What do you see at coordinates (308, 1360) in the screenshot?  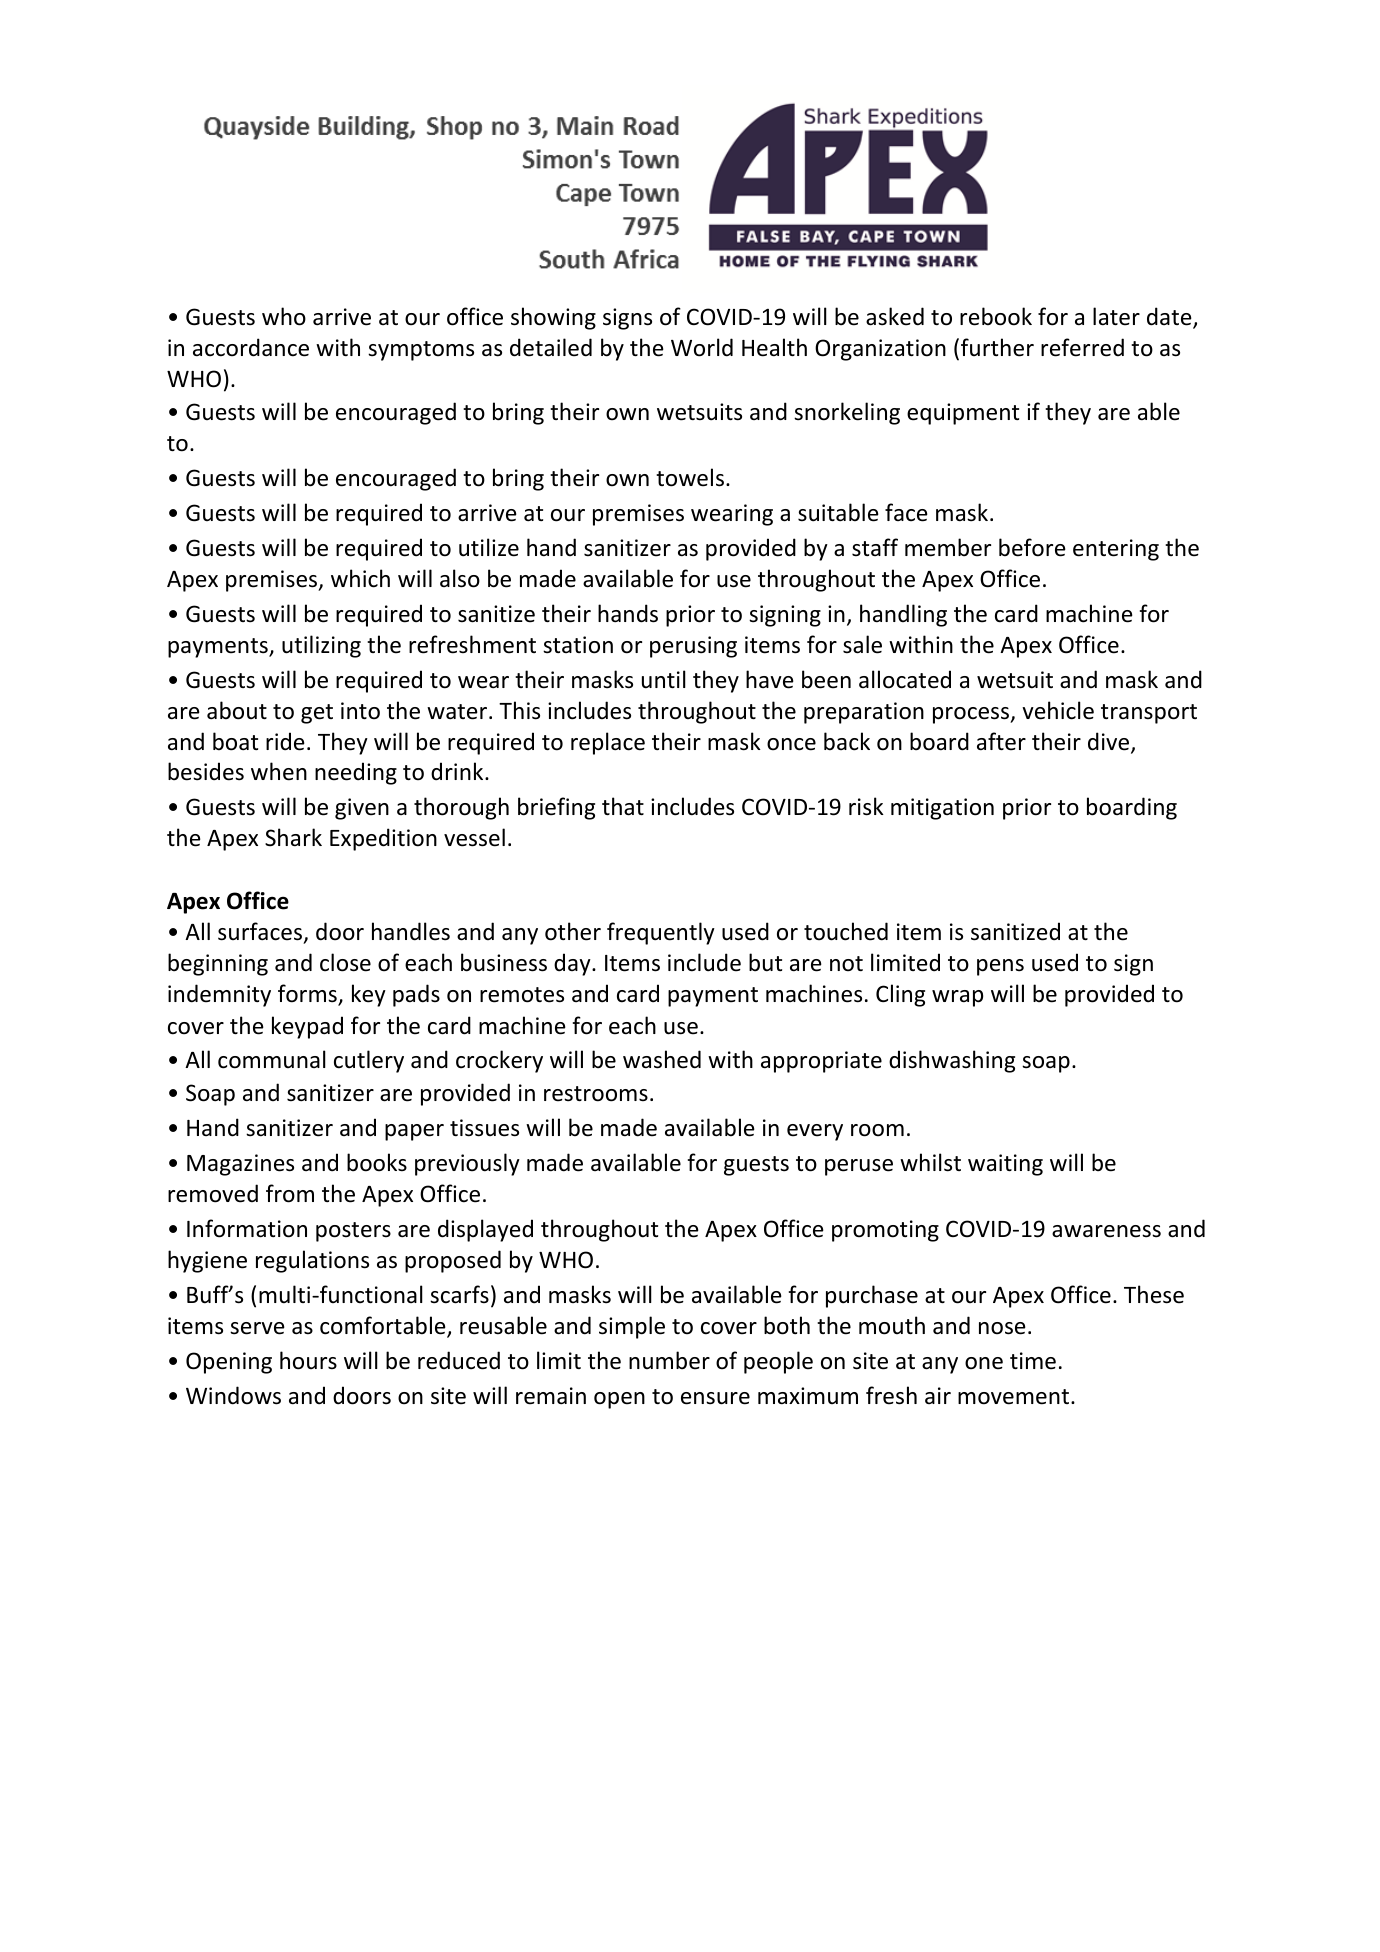 I see `hours` at bounding box center [308, 1360].
